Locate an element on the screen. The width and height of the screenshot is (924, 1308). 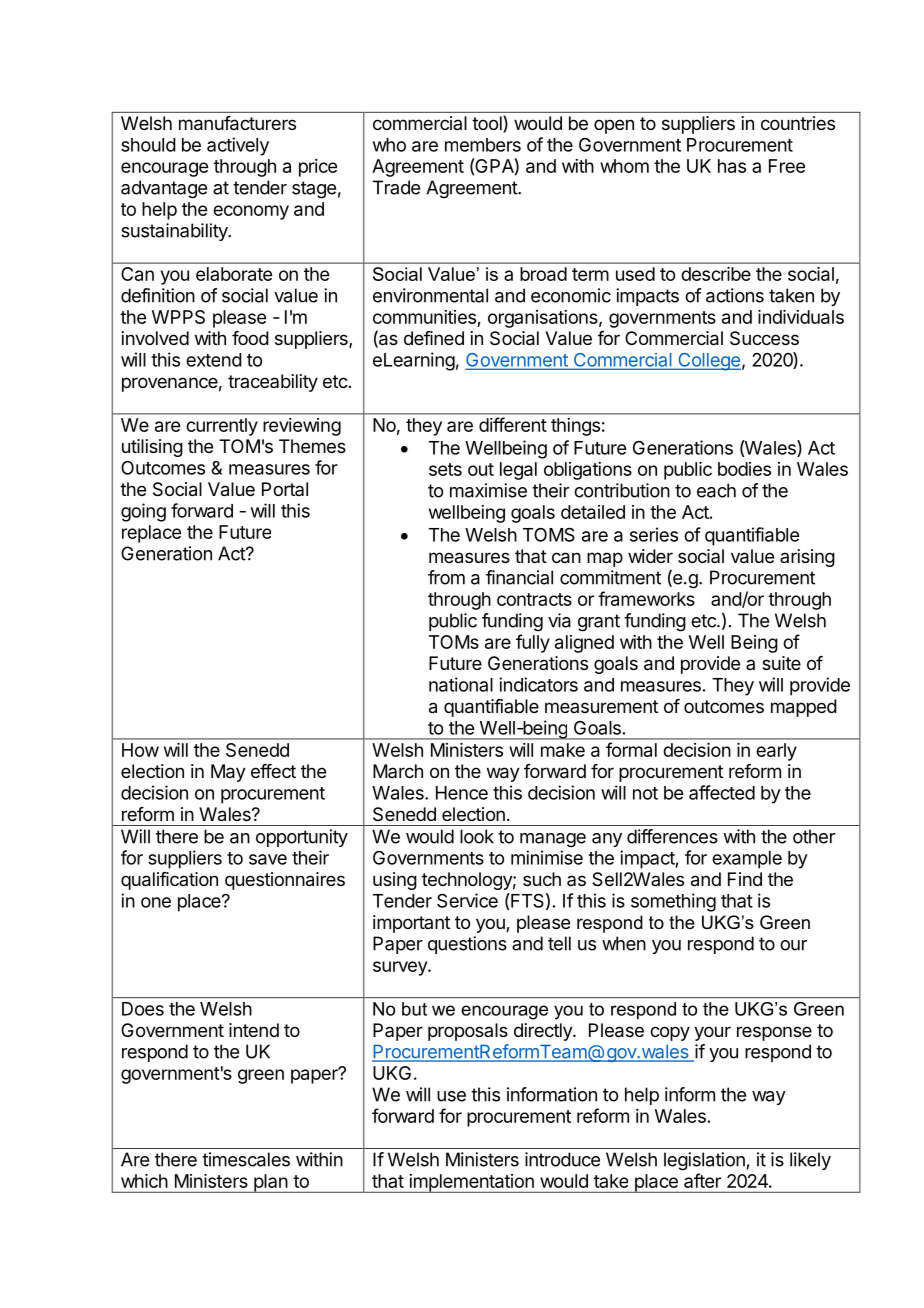
Service is located at coordinates (467, 900).
